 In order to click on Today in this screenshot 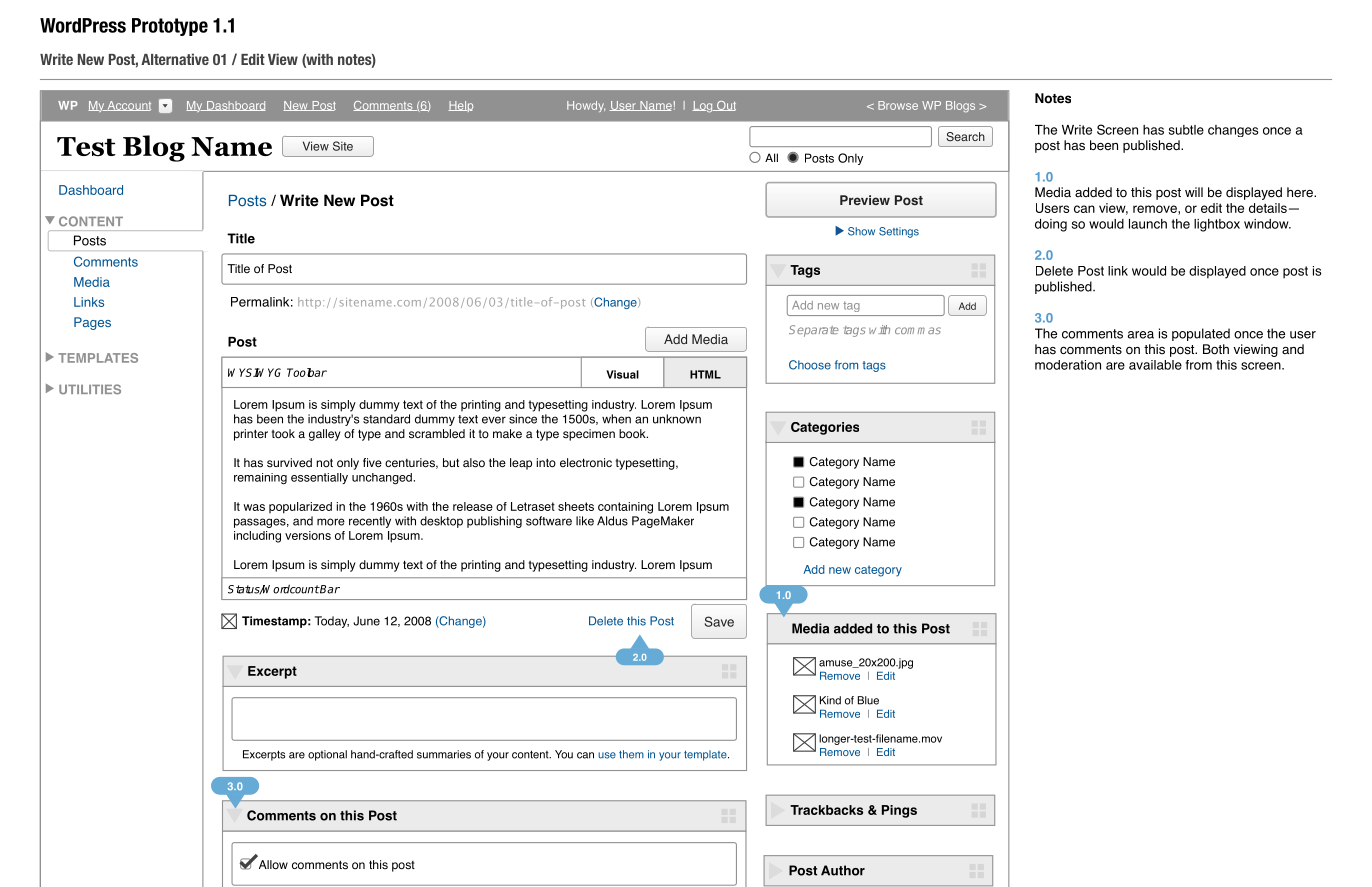, I will do `click(332, 622)`.
